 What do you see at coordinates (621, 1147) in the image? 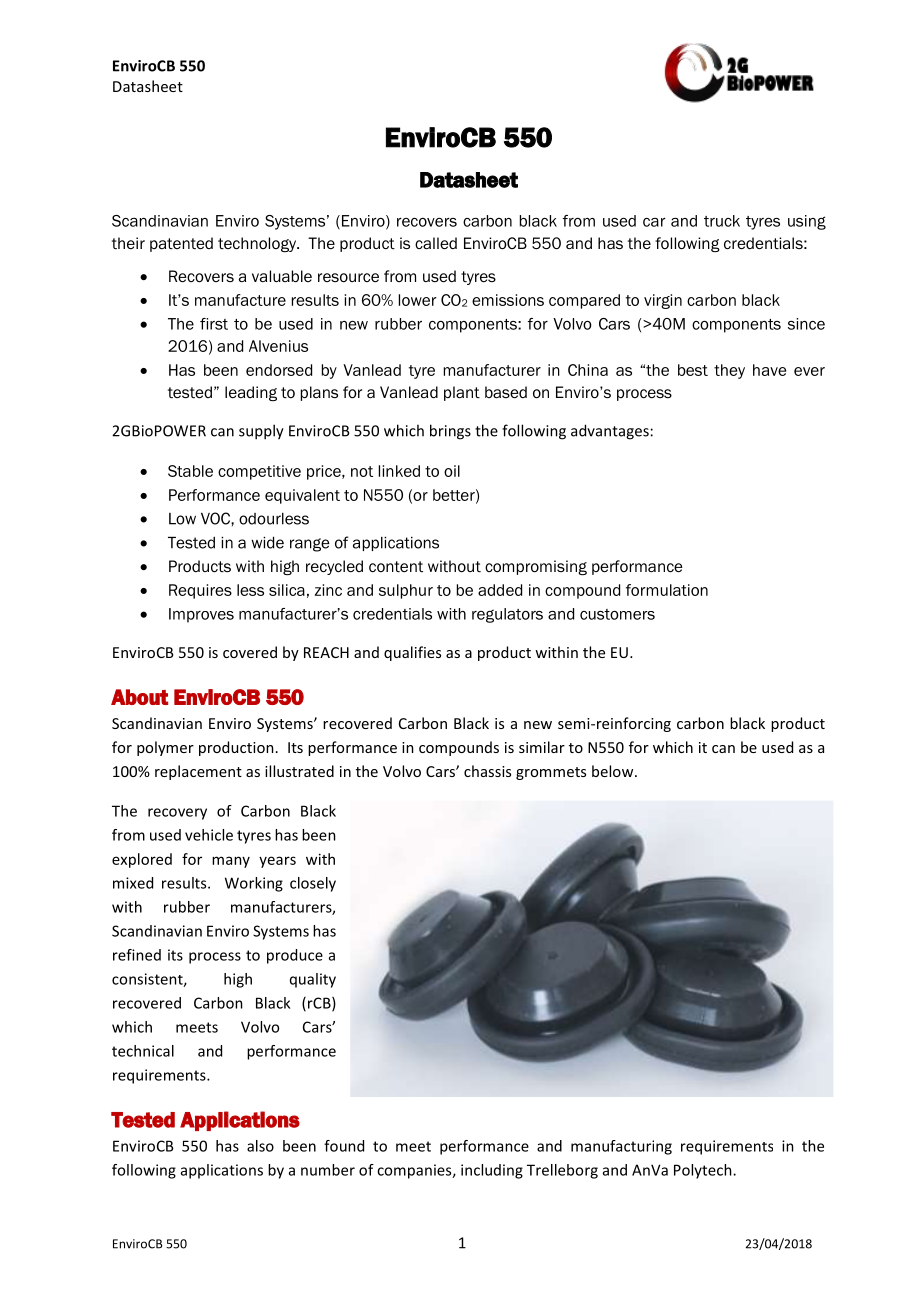
I see `manufacturing` at bounding box center [621, 1147].
